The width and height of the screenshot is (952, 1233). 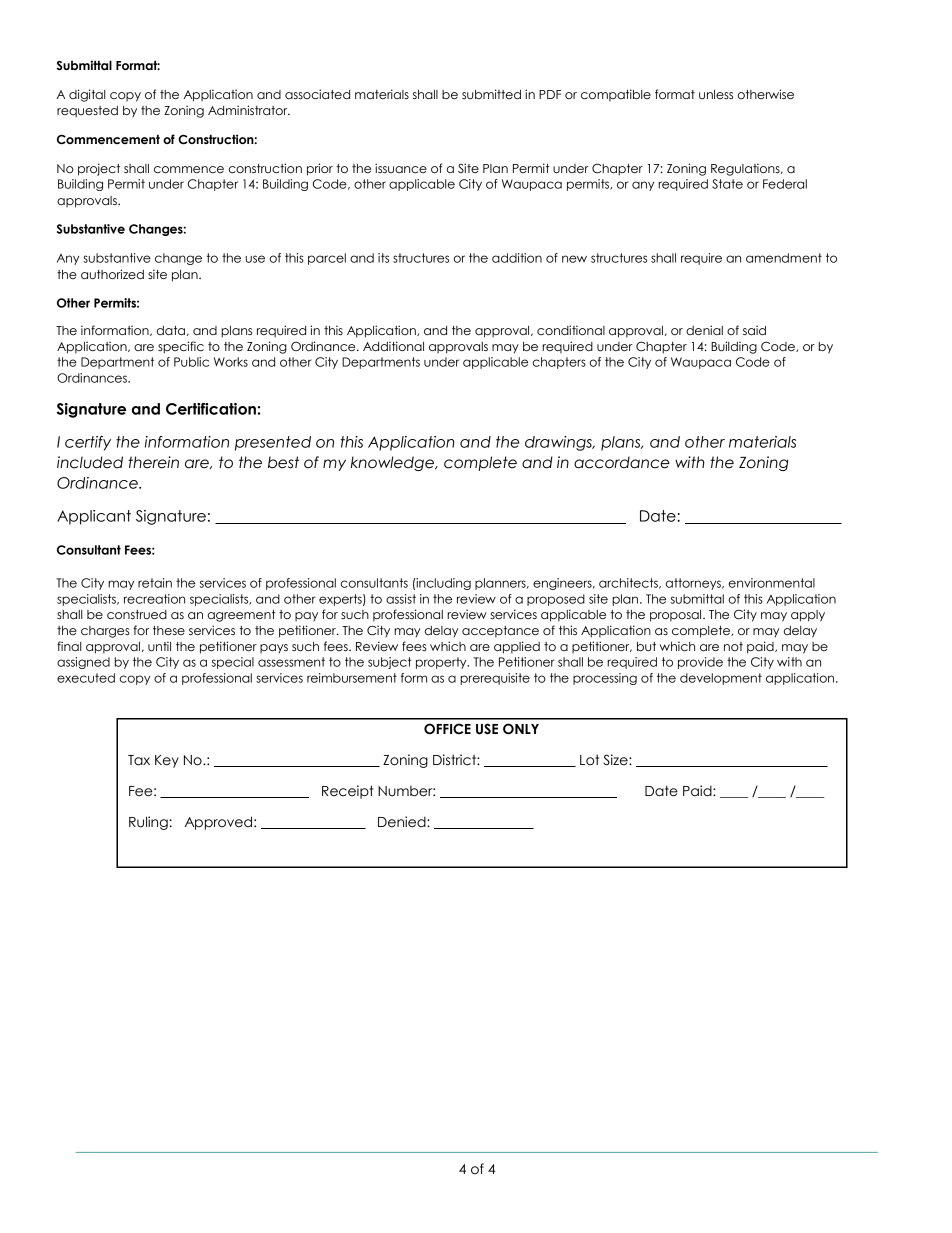 I want to click on accordance, so click(x=622, y=462).
